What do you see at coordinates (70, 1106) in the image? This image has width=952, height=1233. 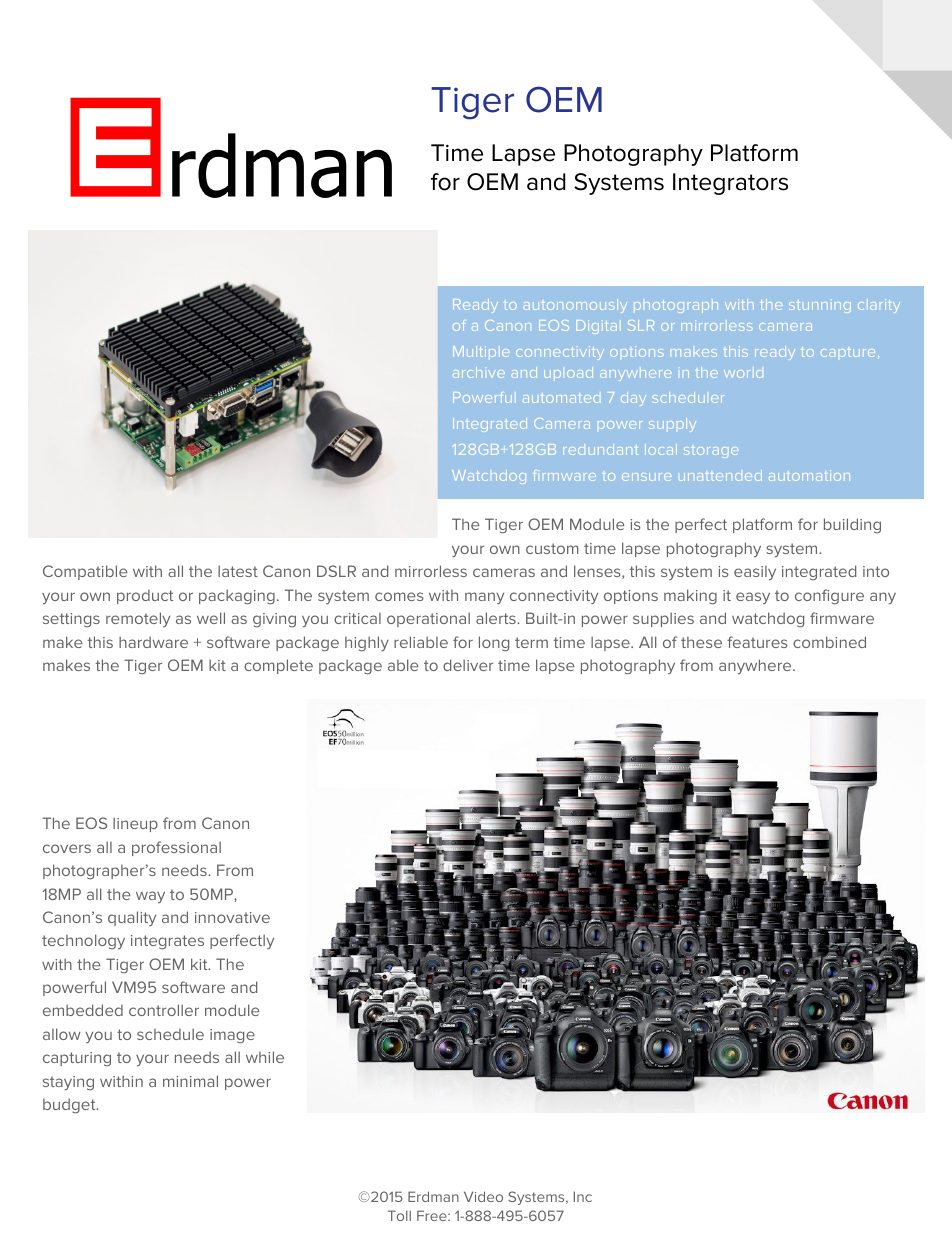 I see `budget` at bounding box center [70, 1106].
